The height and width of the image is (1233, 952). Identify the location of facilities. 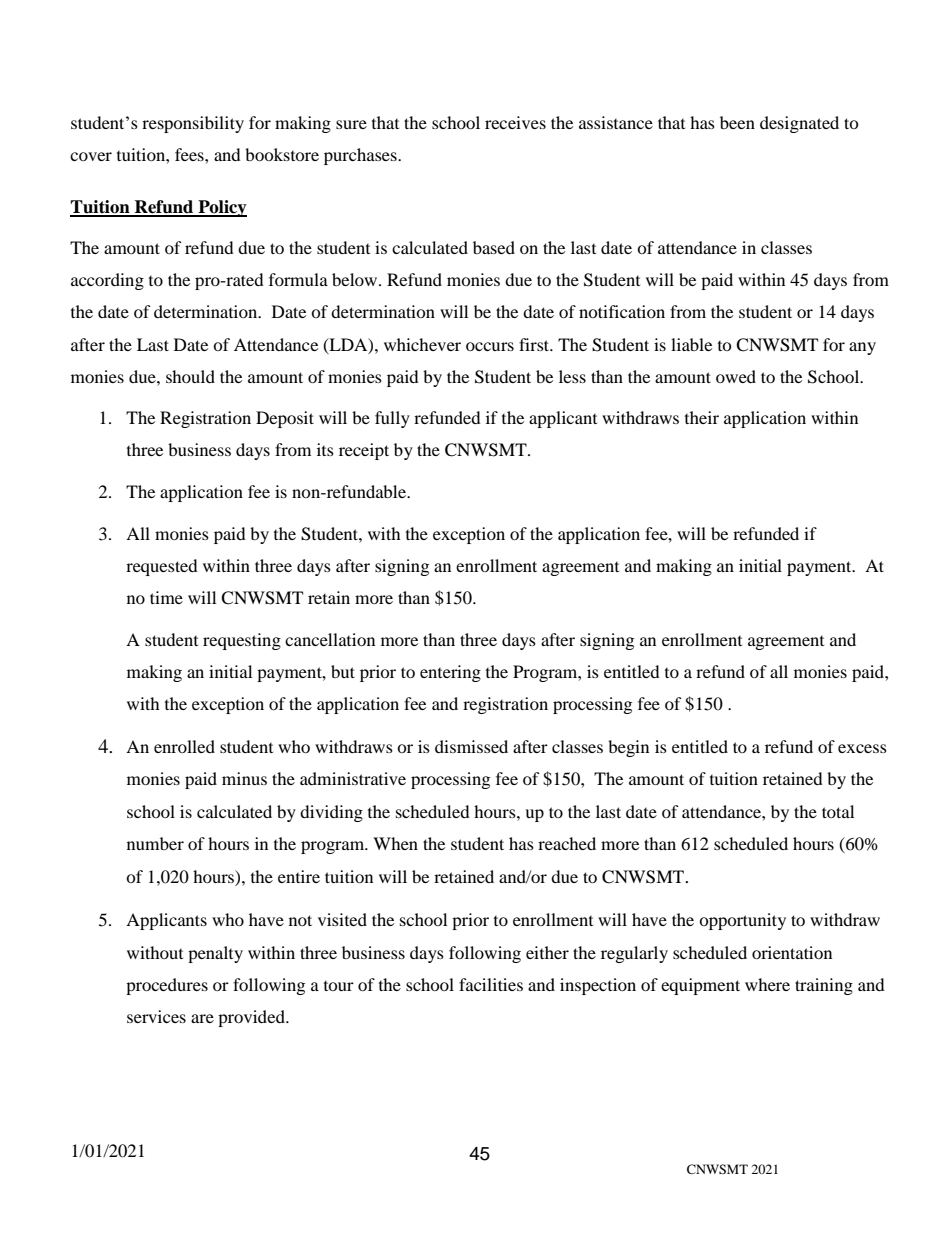
(491, 984).
